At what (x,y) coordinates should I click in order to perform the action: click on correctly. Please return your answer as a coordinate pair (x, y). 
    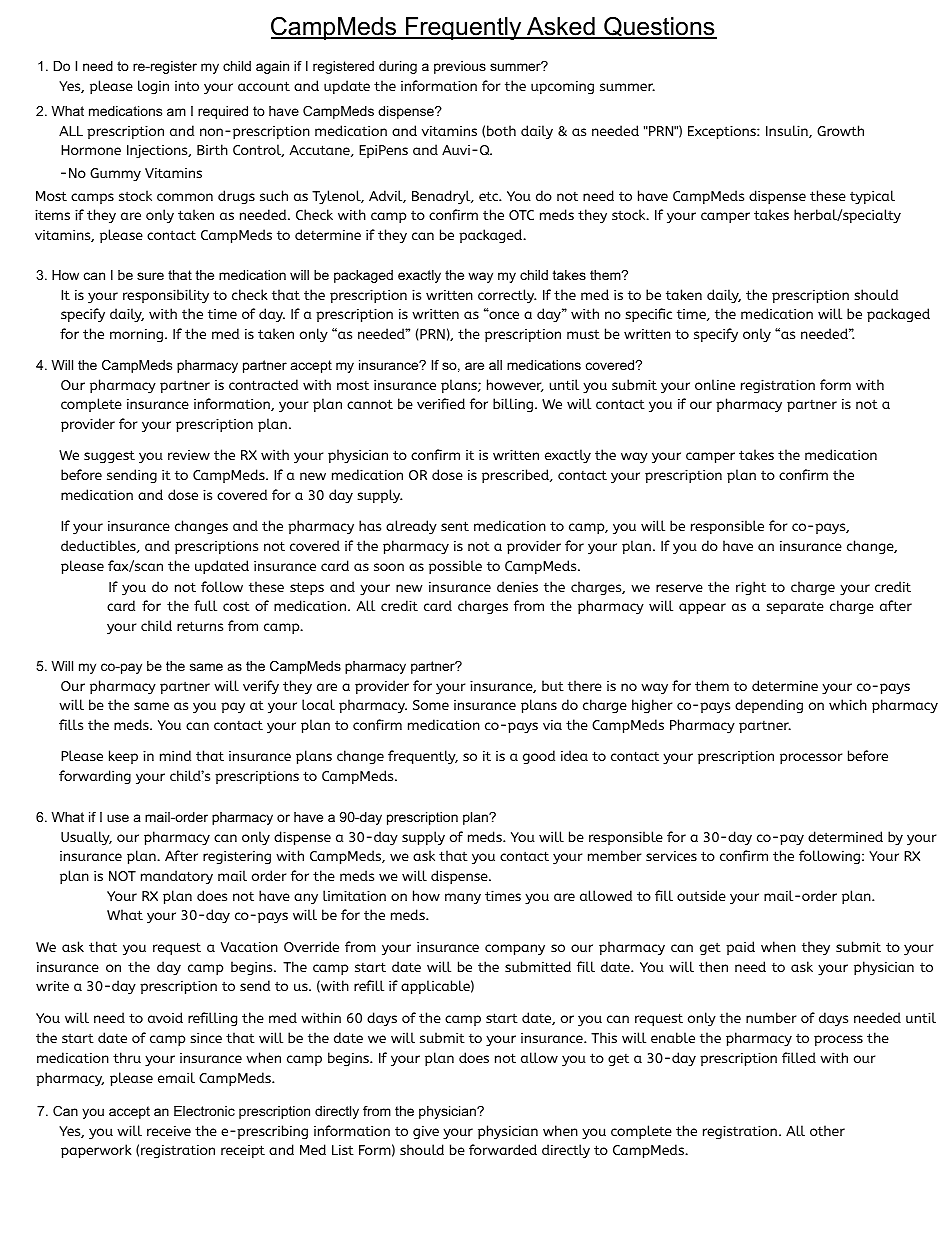
    Looking at the image, I should click on (507, 296).
